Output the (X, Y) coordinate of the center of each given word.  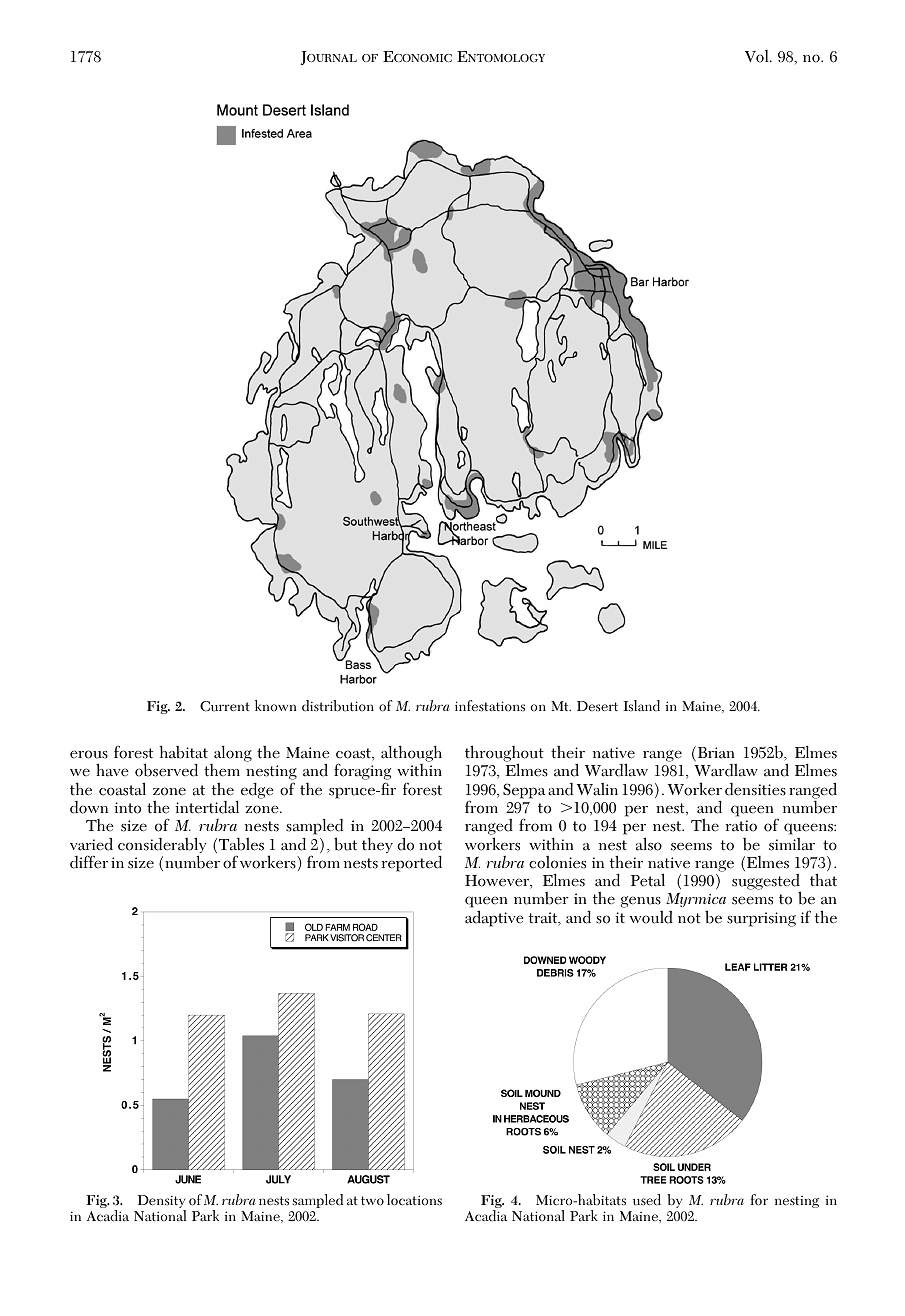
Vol (758, 56)
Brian (715, 753)
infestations (490, 706)
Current (225, 706)
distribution (338, 706)
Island (641, 705)
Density (162, 1203)
